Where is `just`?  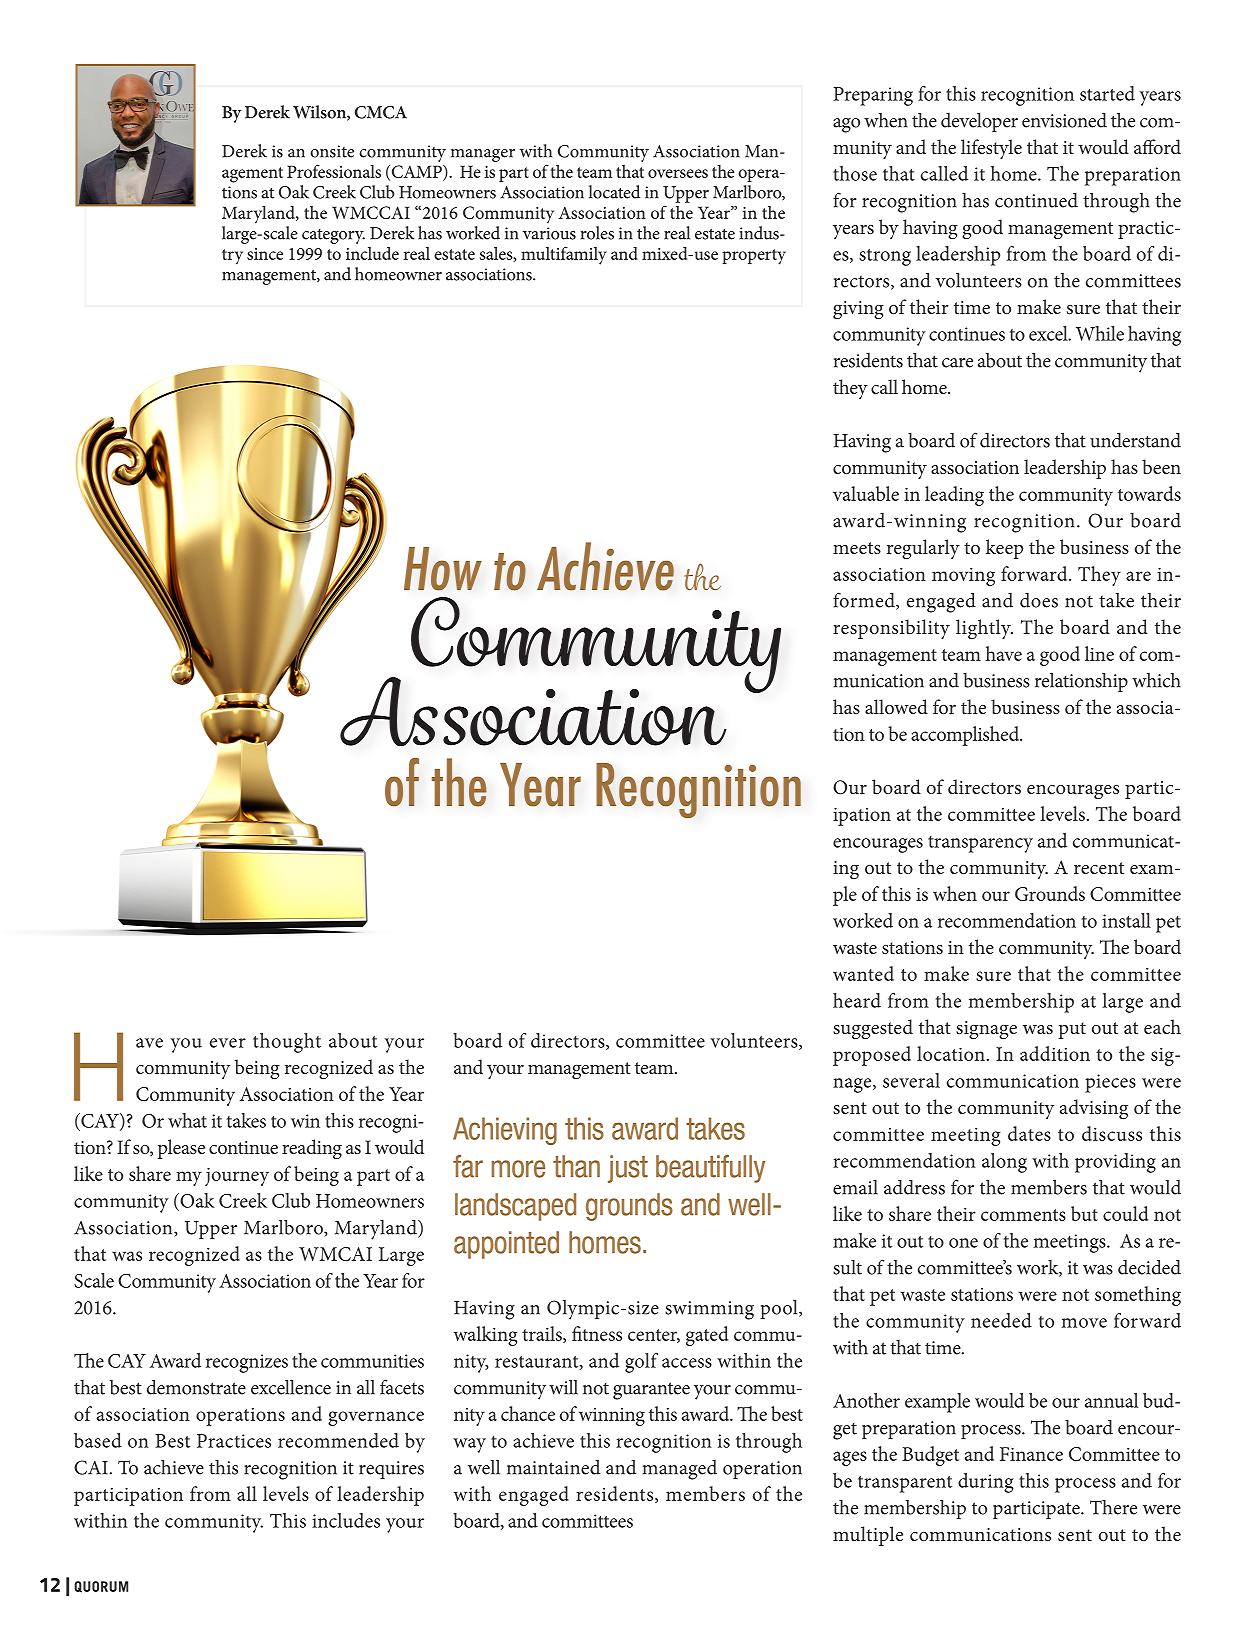
just is located at coordinates (628, 1169).
